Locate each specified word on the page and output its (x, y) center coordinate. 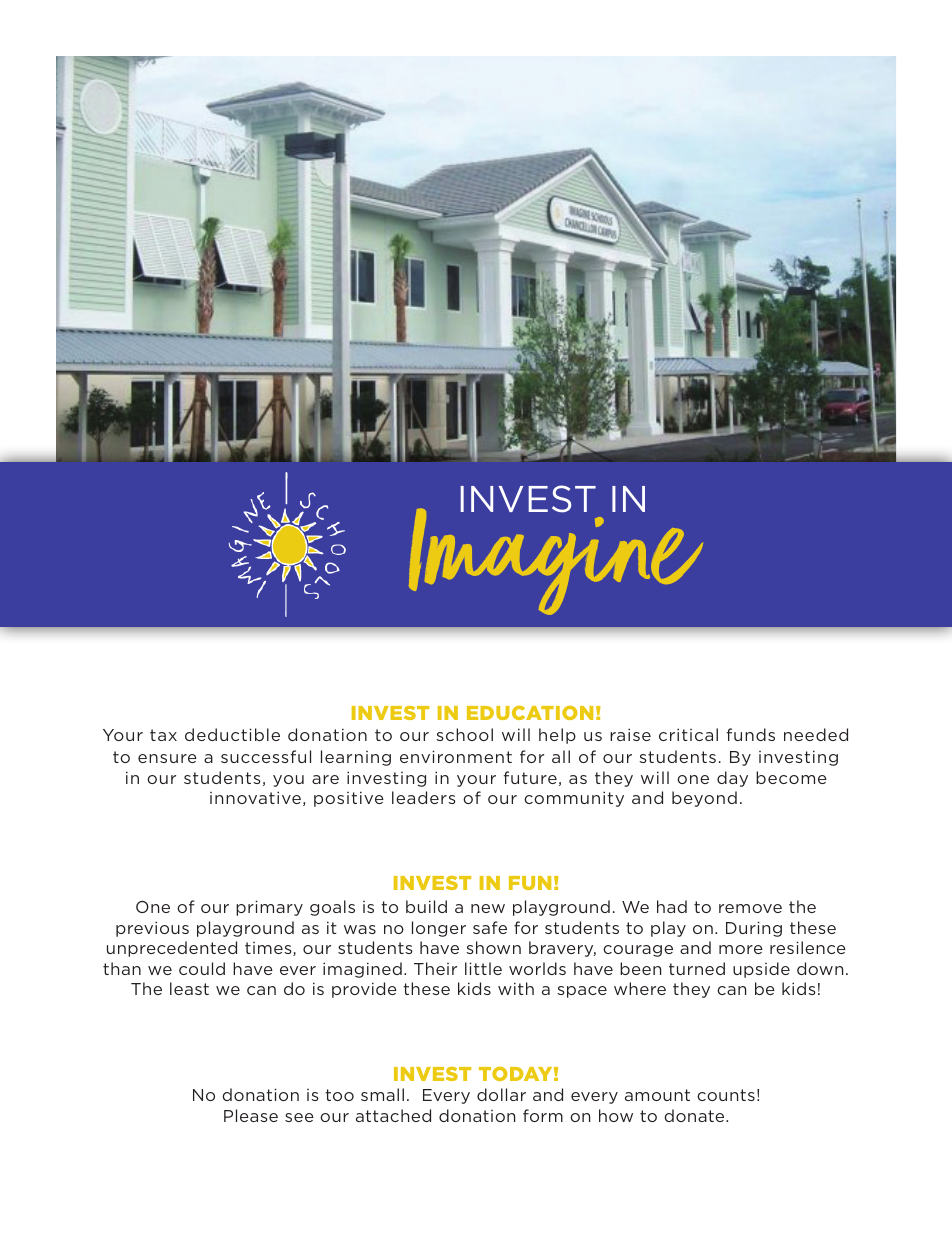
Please (251, 1115)
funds (751, 734)
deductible (232, 734)
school (464, 734)
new (488, 908)
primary (269, 908)
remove (750, 908)
